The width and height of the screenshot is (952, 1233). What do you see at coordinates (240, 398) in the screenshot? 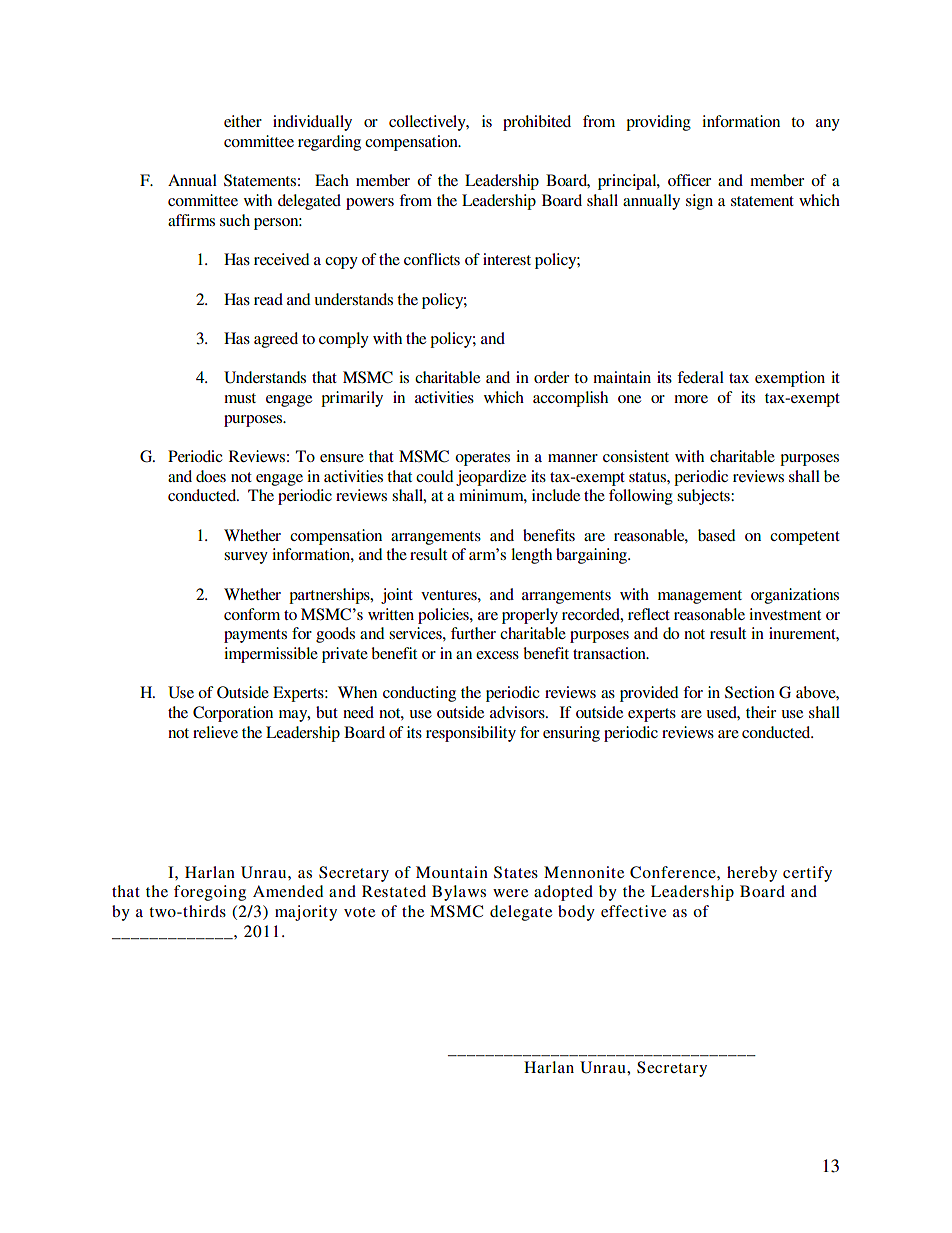
I see `must` at bounding box center [240, 398].
